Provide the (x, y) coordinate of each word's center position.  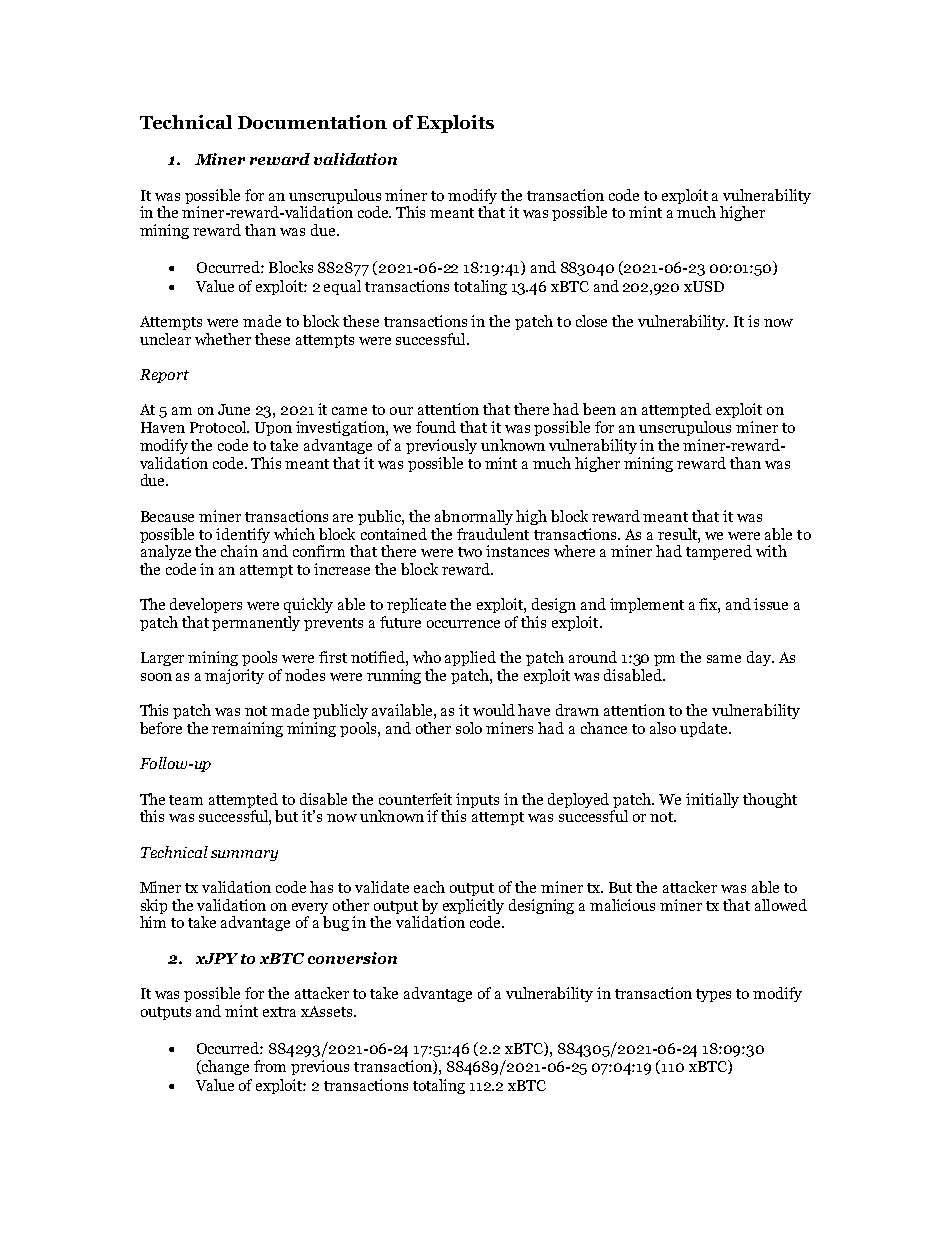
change (224, 1067)
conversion (352, 958)
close (591, 321)
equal (342, 287)
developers (206, 605)
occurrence (463, 624)
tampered (719, 552)
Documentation (312, 122)
